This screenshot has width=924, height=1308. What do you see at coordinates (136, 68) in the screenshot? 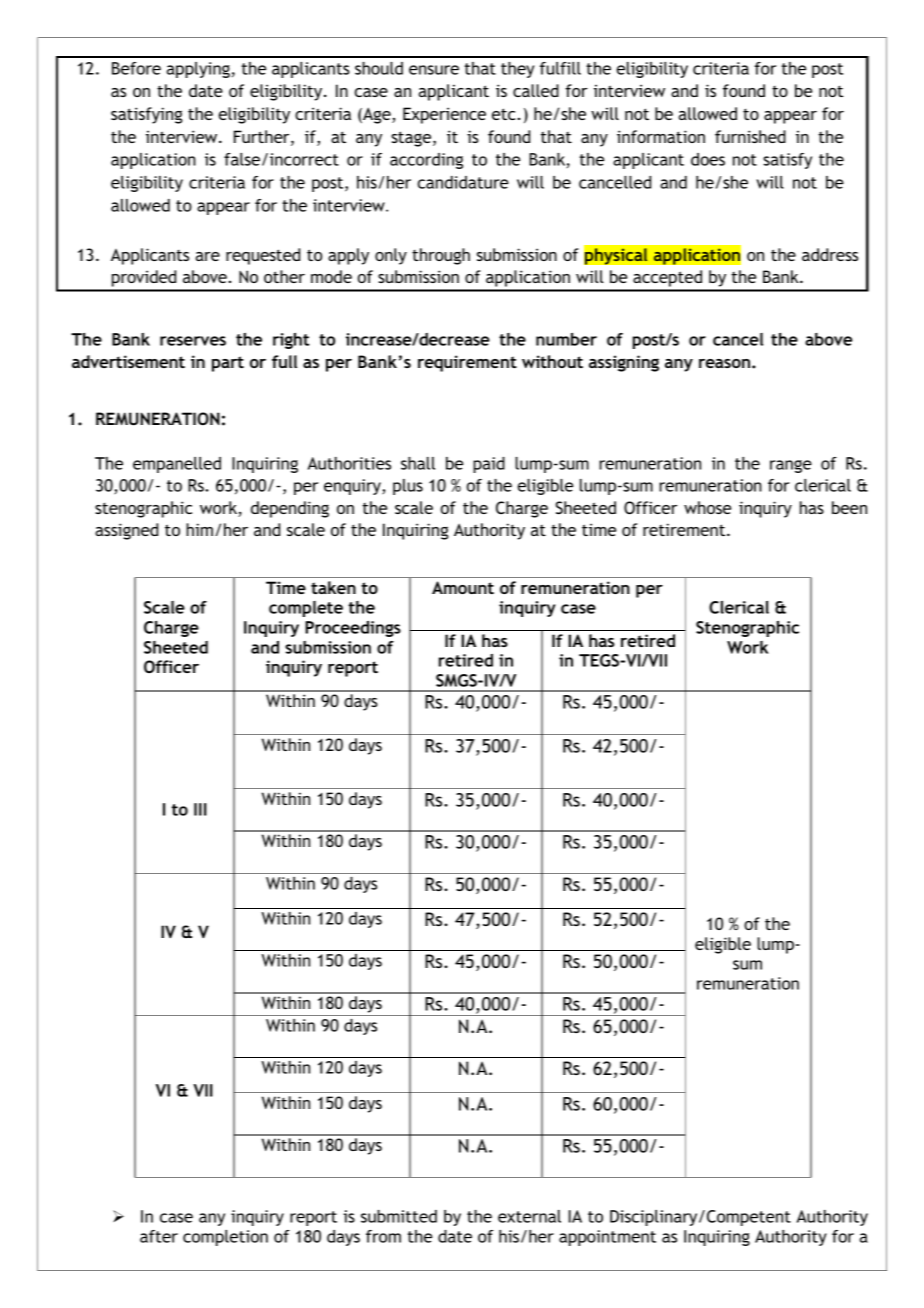
I see `Before` at bounding box center [136, 68].
